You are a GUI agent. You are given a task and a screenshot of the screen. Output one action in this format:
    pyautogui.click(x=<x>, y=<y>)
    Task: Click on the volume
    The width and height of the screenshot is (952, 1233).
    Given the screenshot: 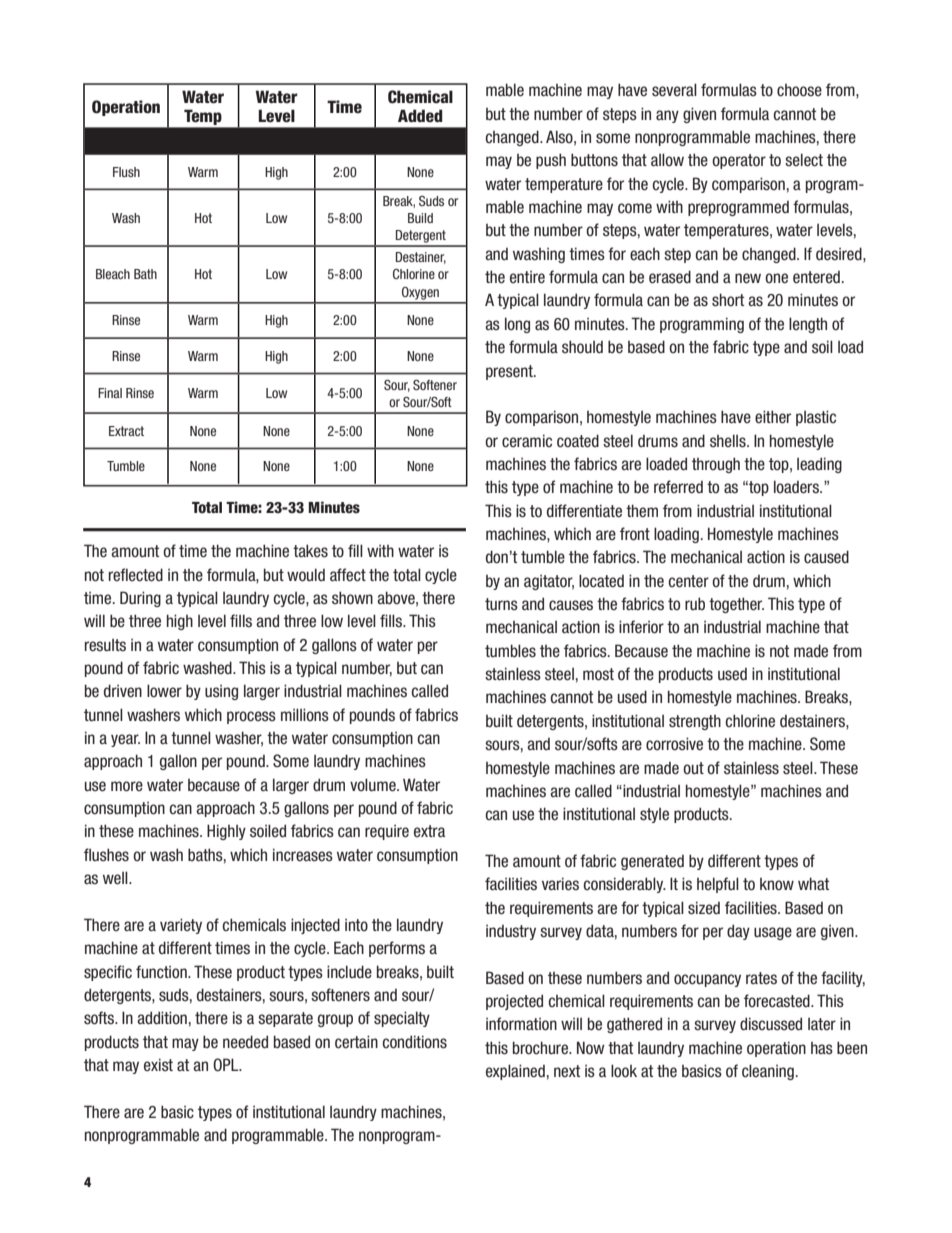 What is the action you would take?
    pyautogui.click(x=374, y=785)
